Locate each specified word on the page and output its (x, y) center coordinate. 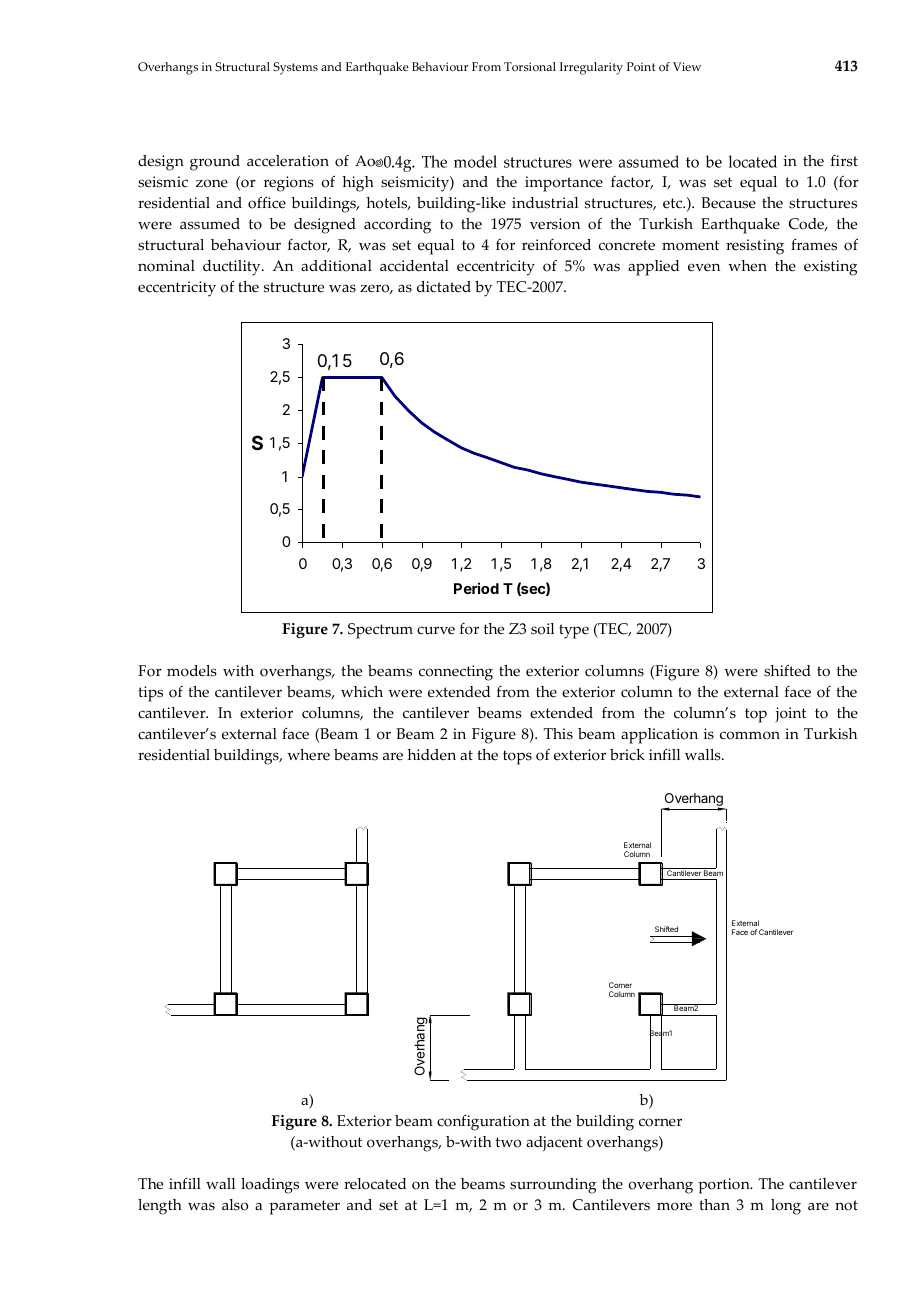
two (508, 1142)
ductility (233, 268)
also (235, 1205)
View (687, 66)
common (750, 735)
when (747, 266)
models (192, 671)
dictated (444, 287)
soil (542, 629)
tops (517, 757)
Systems (295, 68)
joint (790, 715)
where (308, 755)
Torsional (530, 67)
